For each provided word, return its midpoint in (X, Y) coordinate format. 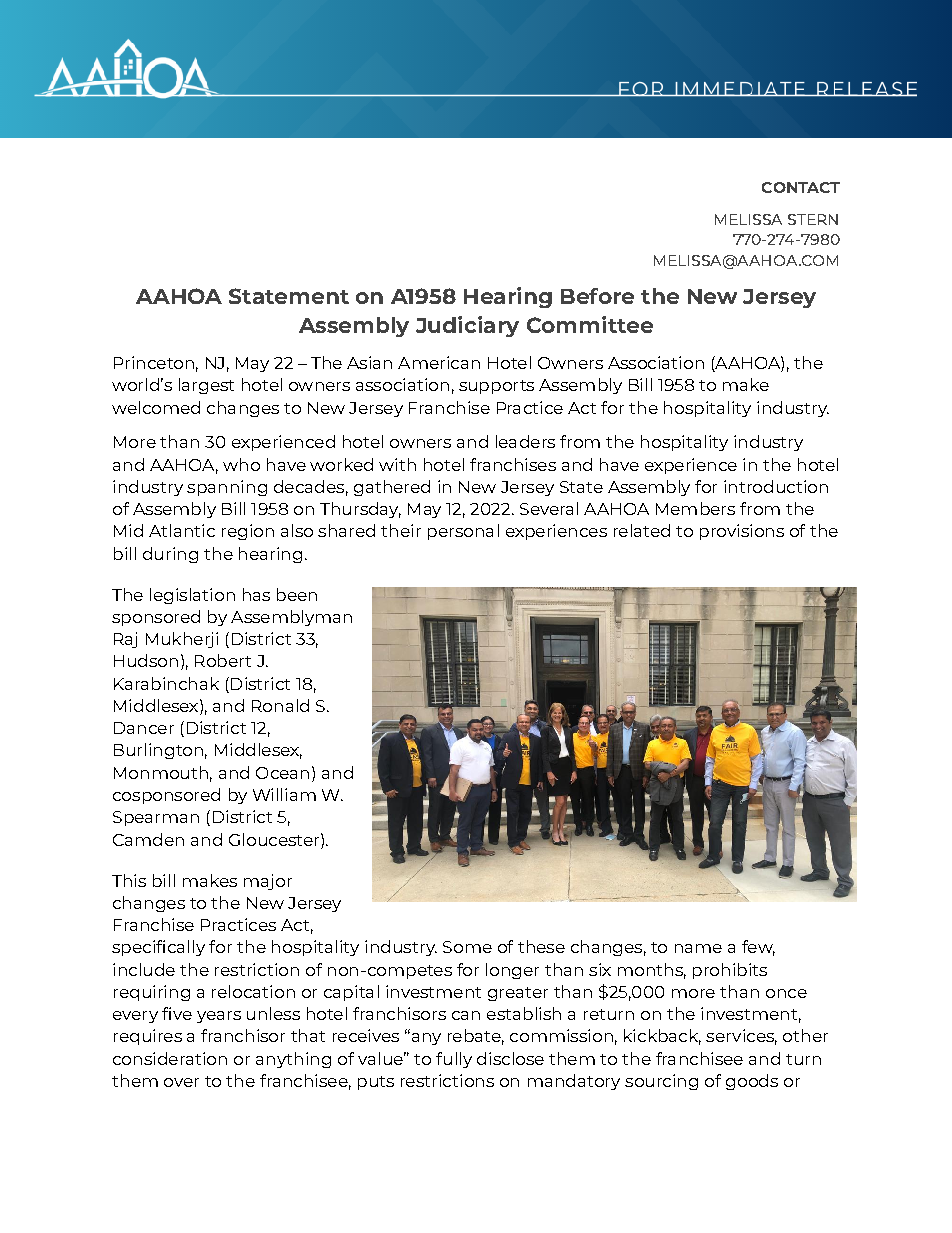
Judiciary (467, 326)
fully (454, 1060)
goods (752, 1082)
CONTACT (801, 187)
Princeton (154, 362)
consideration (170, 1058)
